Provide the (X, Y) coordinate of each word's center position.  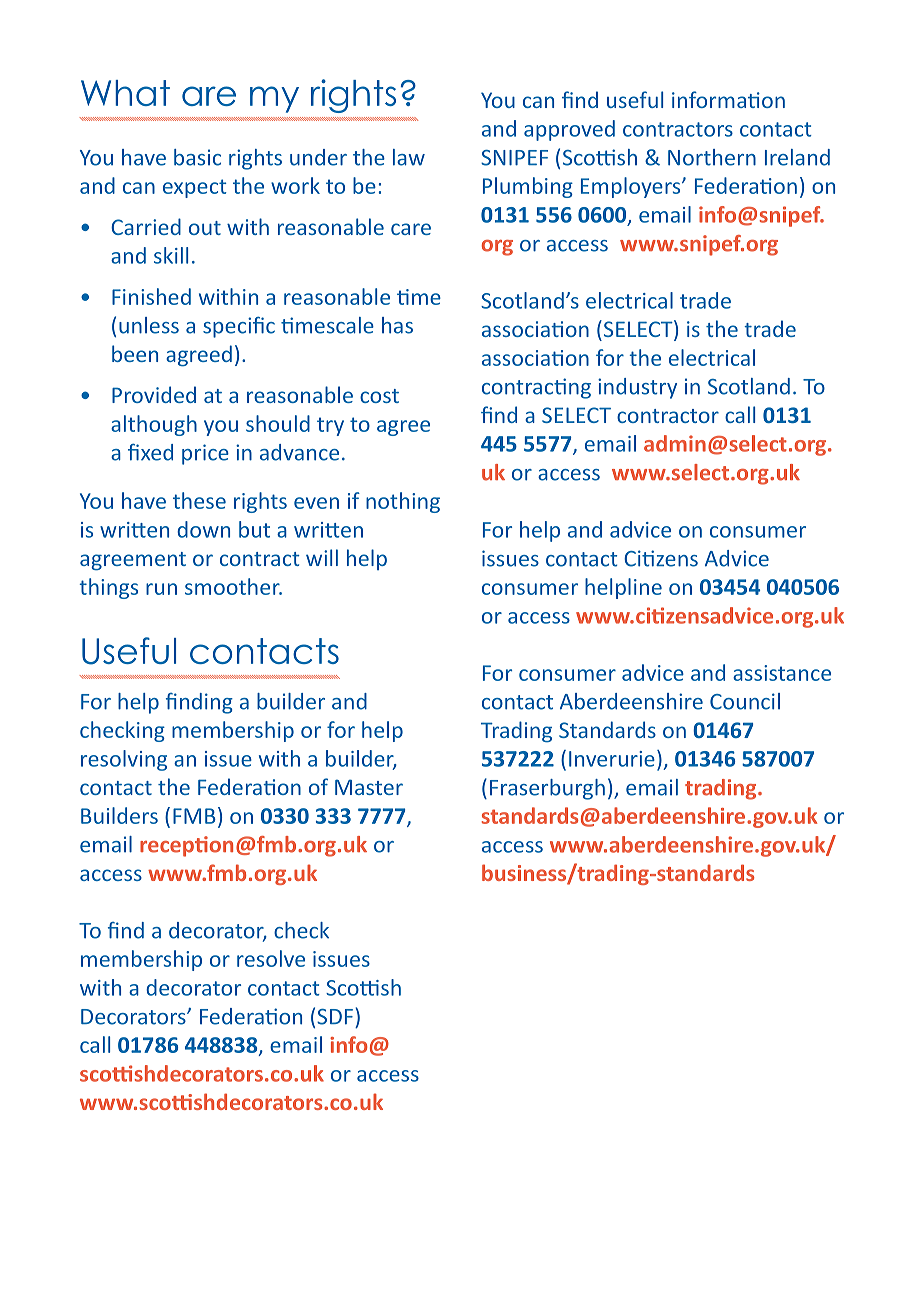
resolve (271, 958)
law (409, 157)
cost (379, 396)
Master (369, 787)
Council (745, 701)
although (154, 425)
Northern (712, 157)
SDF (335, 1017)
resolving (124, 760)
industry (637, 388)
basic (197, 157)
